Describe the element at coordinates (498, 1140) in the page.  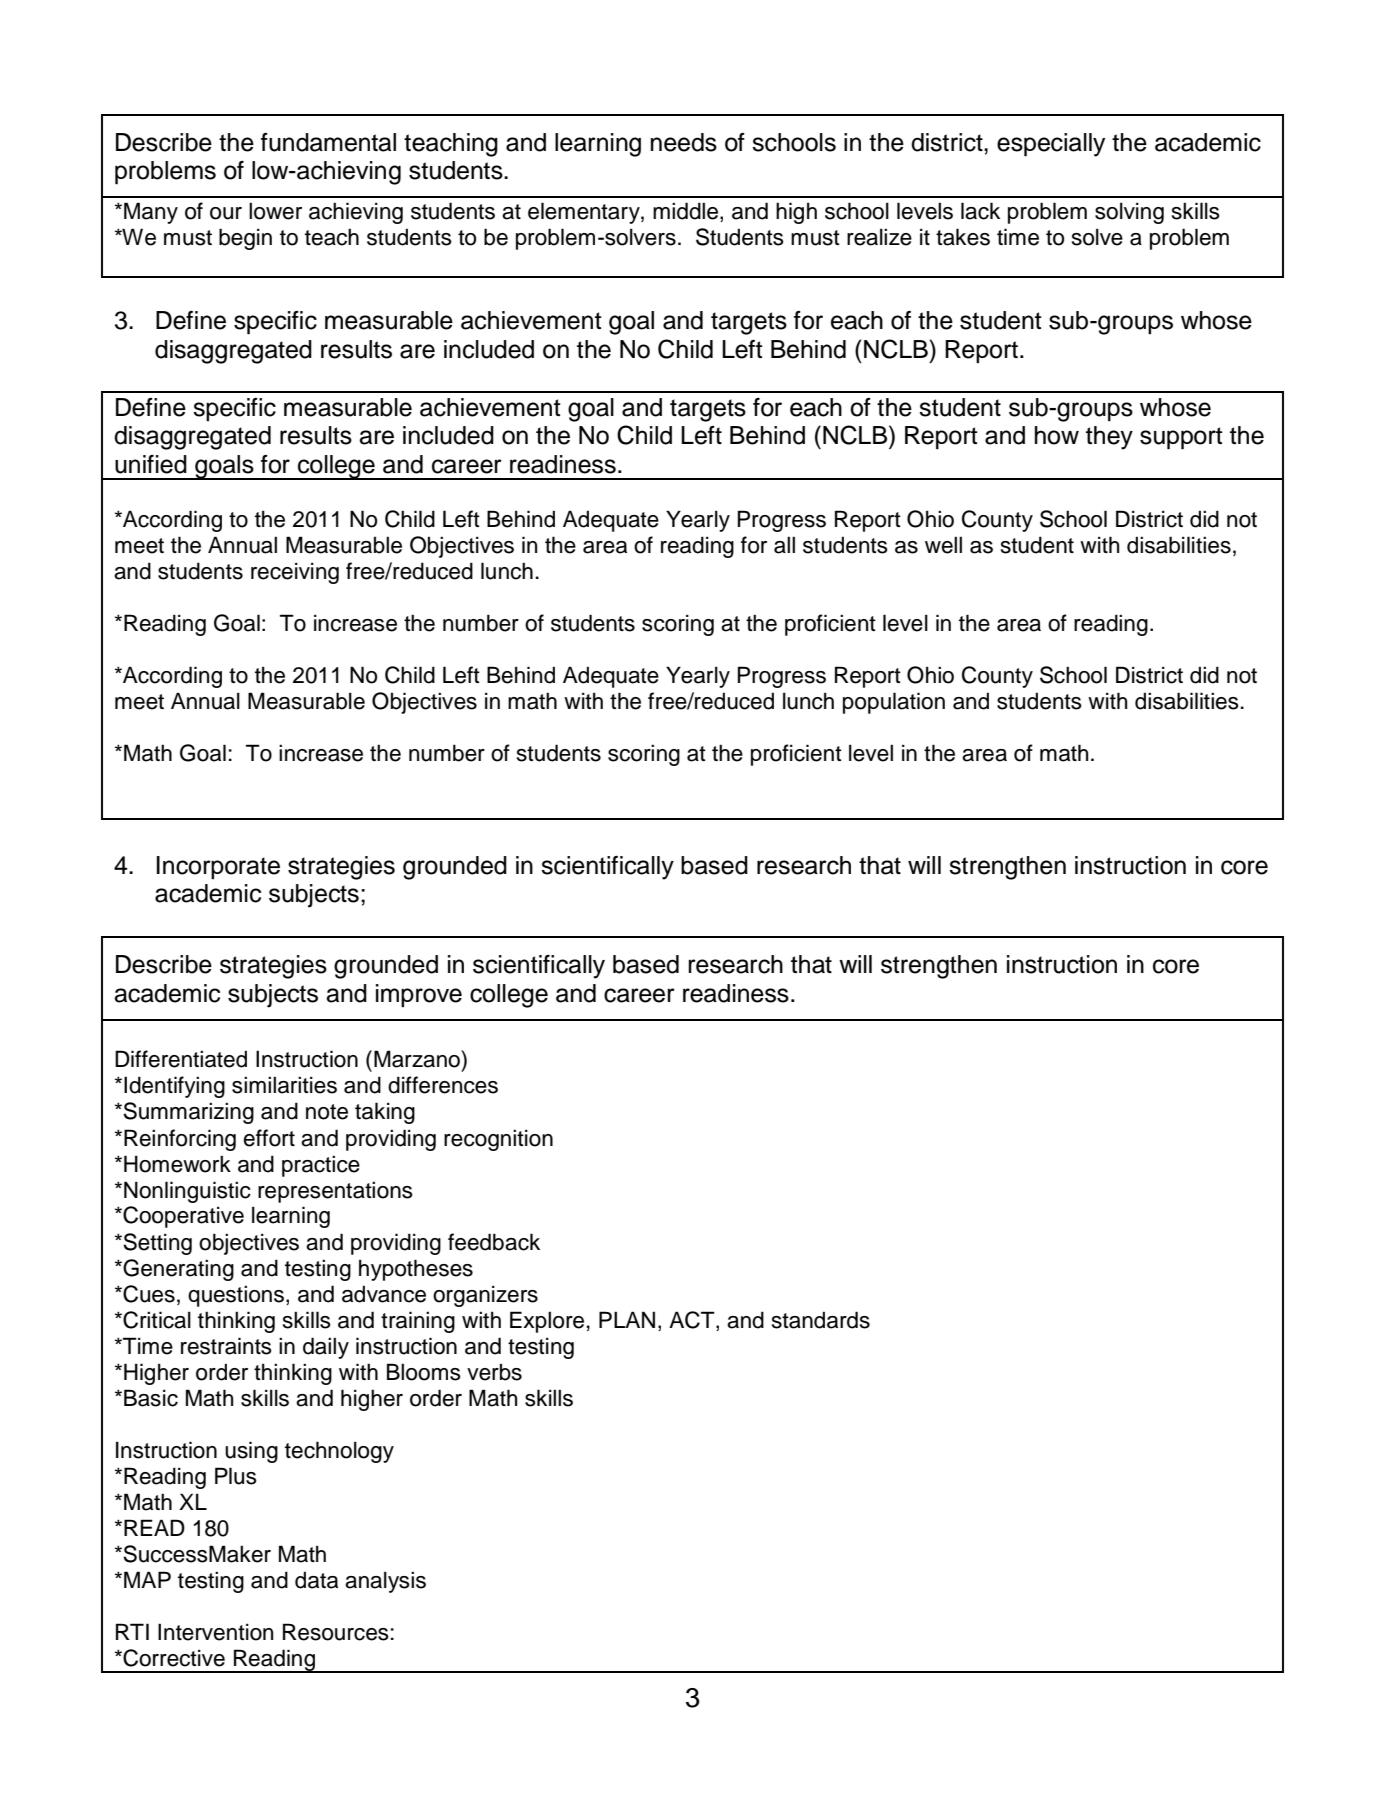
I see `recognition` at that location.
